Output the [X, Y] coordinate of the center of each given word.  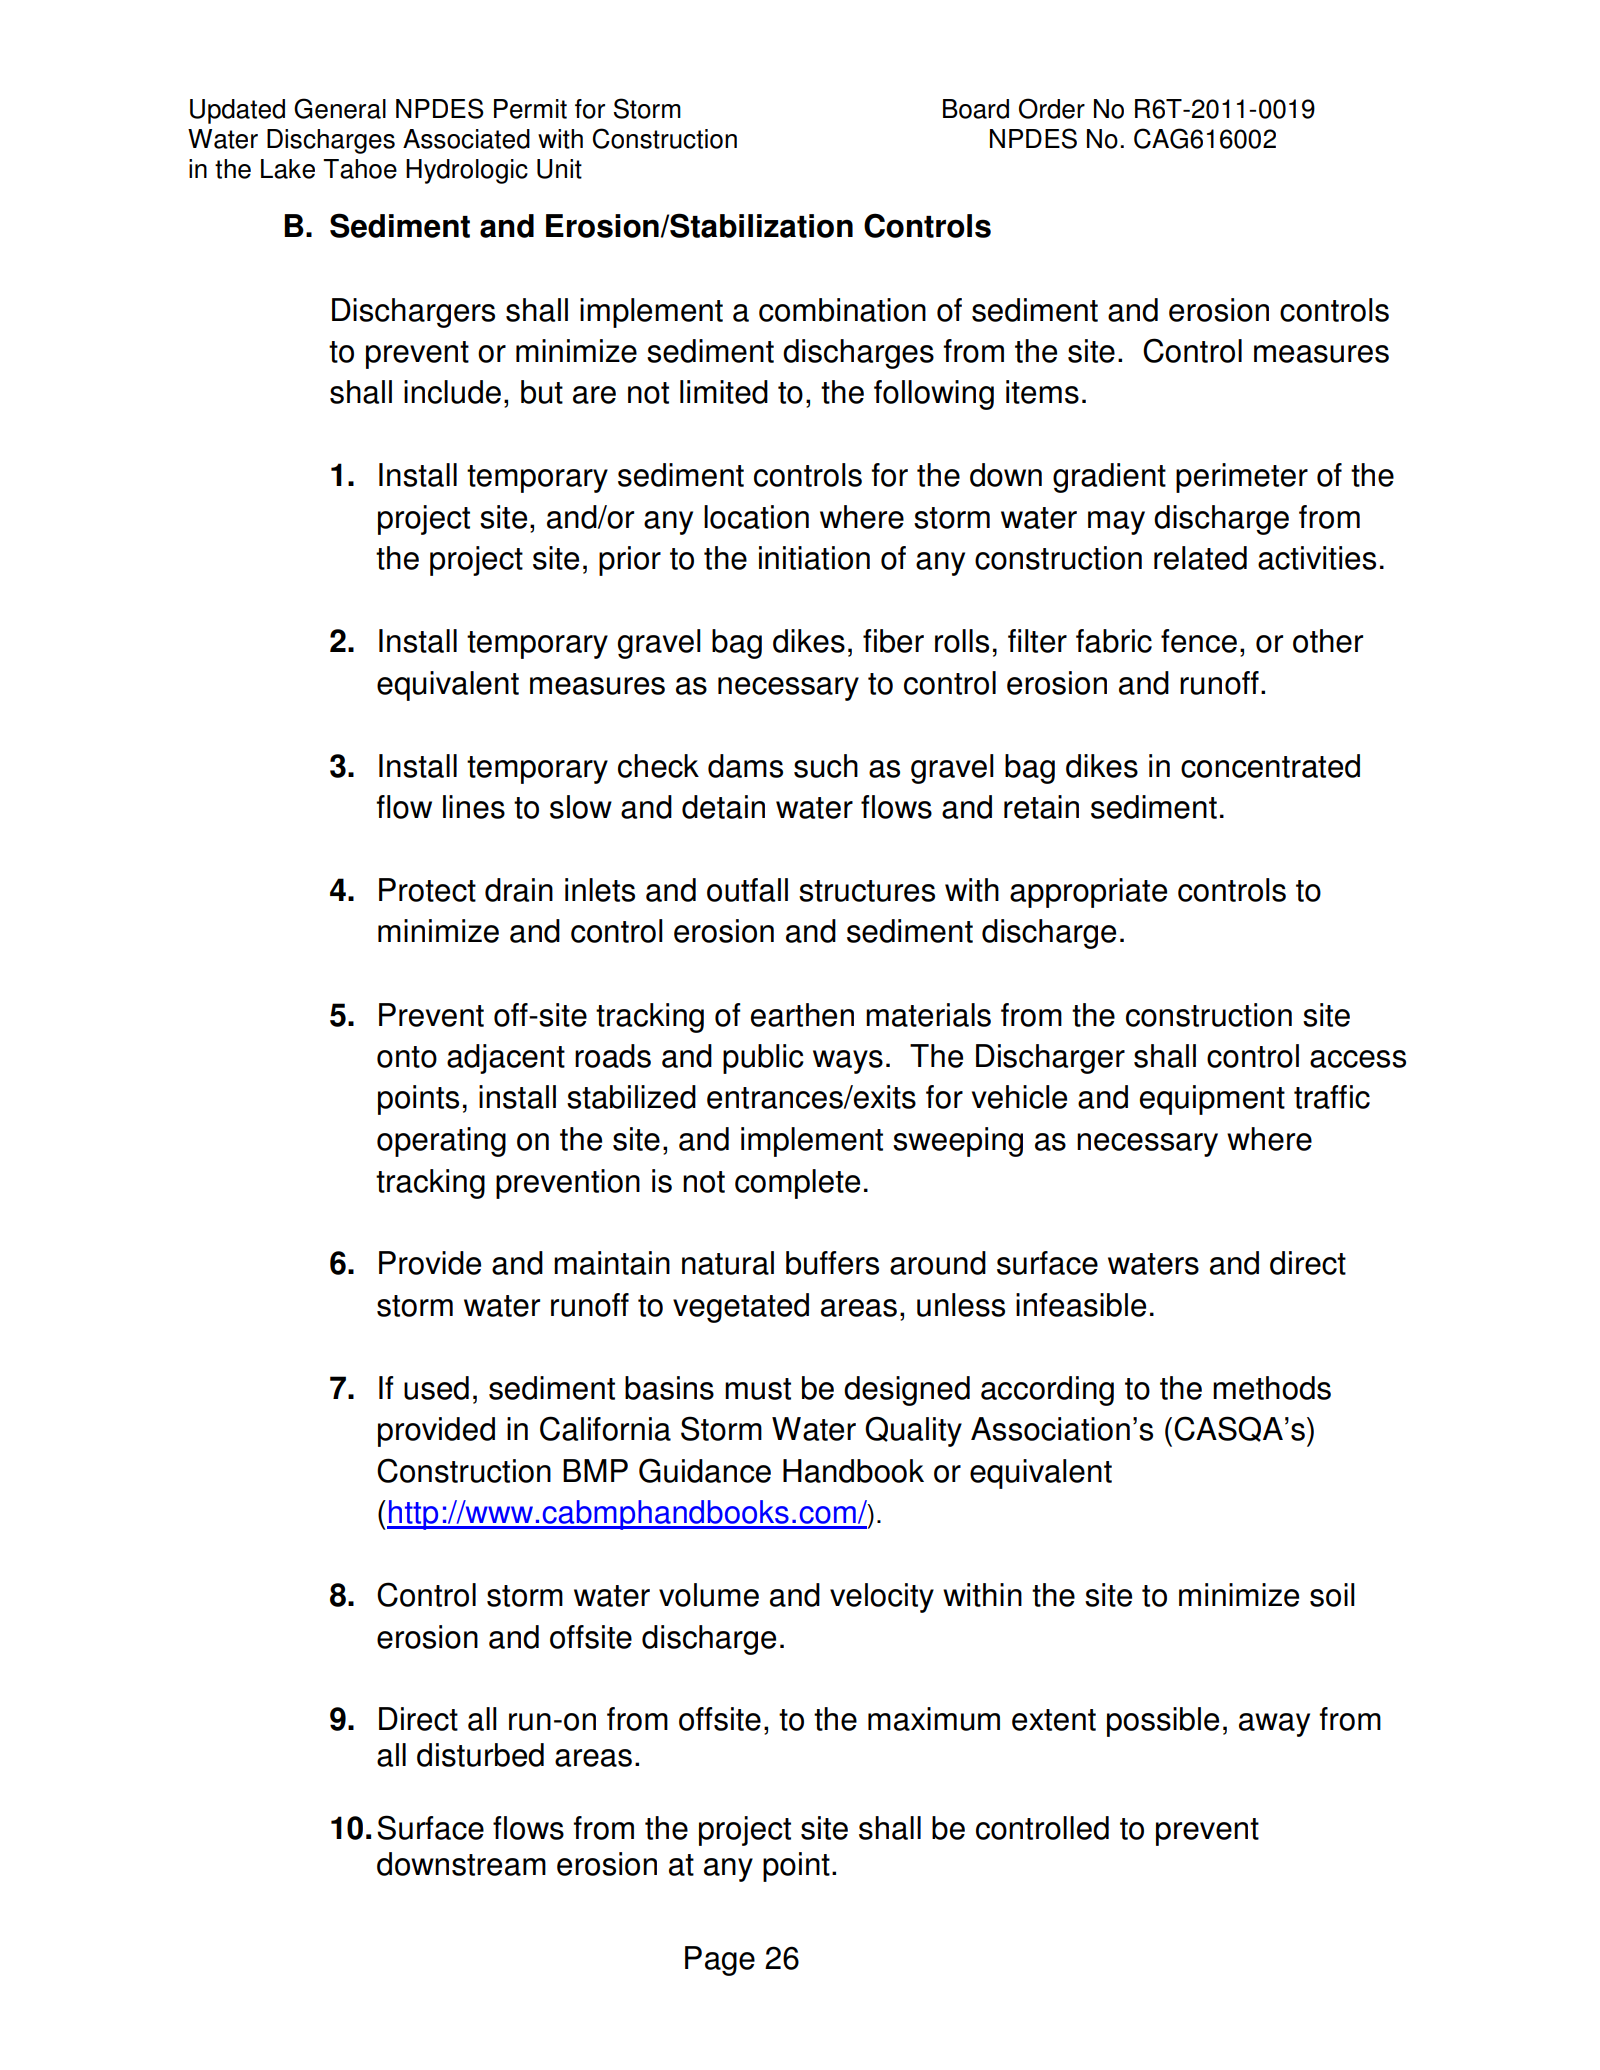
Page [720, 1961]
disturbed [480, 1755]
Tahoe [360, 169]
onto [407, 1057]
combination [842, 310]
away [1274, 1725]
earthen [802, 1015]
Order [1052, 108]
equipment [1212, 1100]
